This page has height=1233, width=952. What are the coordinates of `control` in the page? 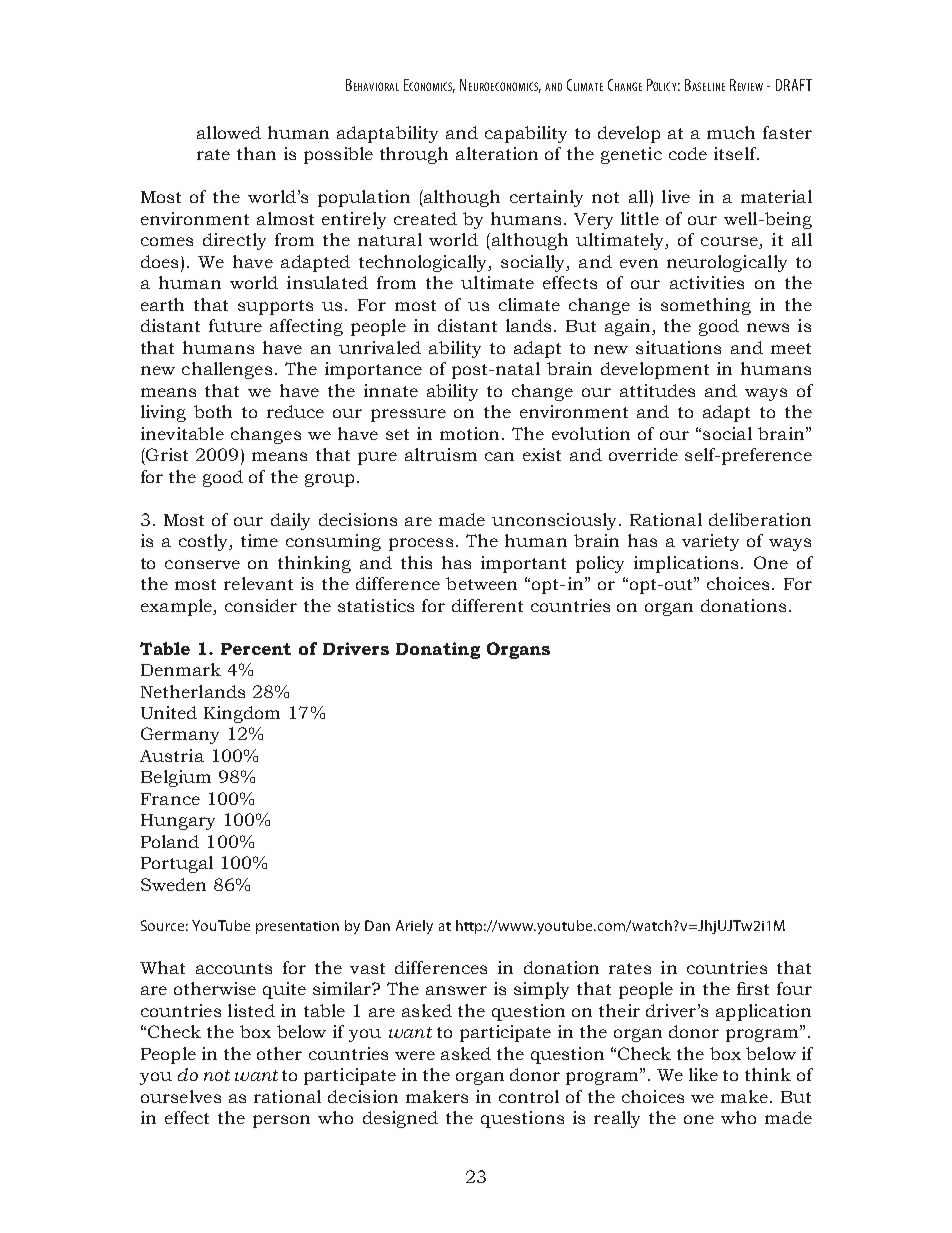 It's located at (529, 1096).
